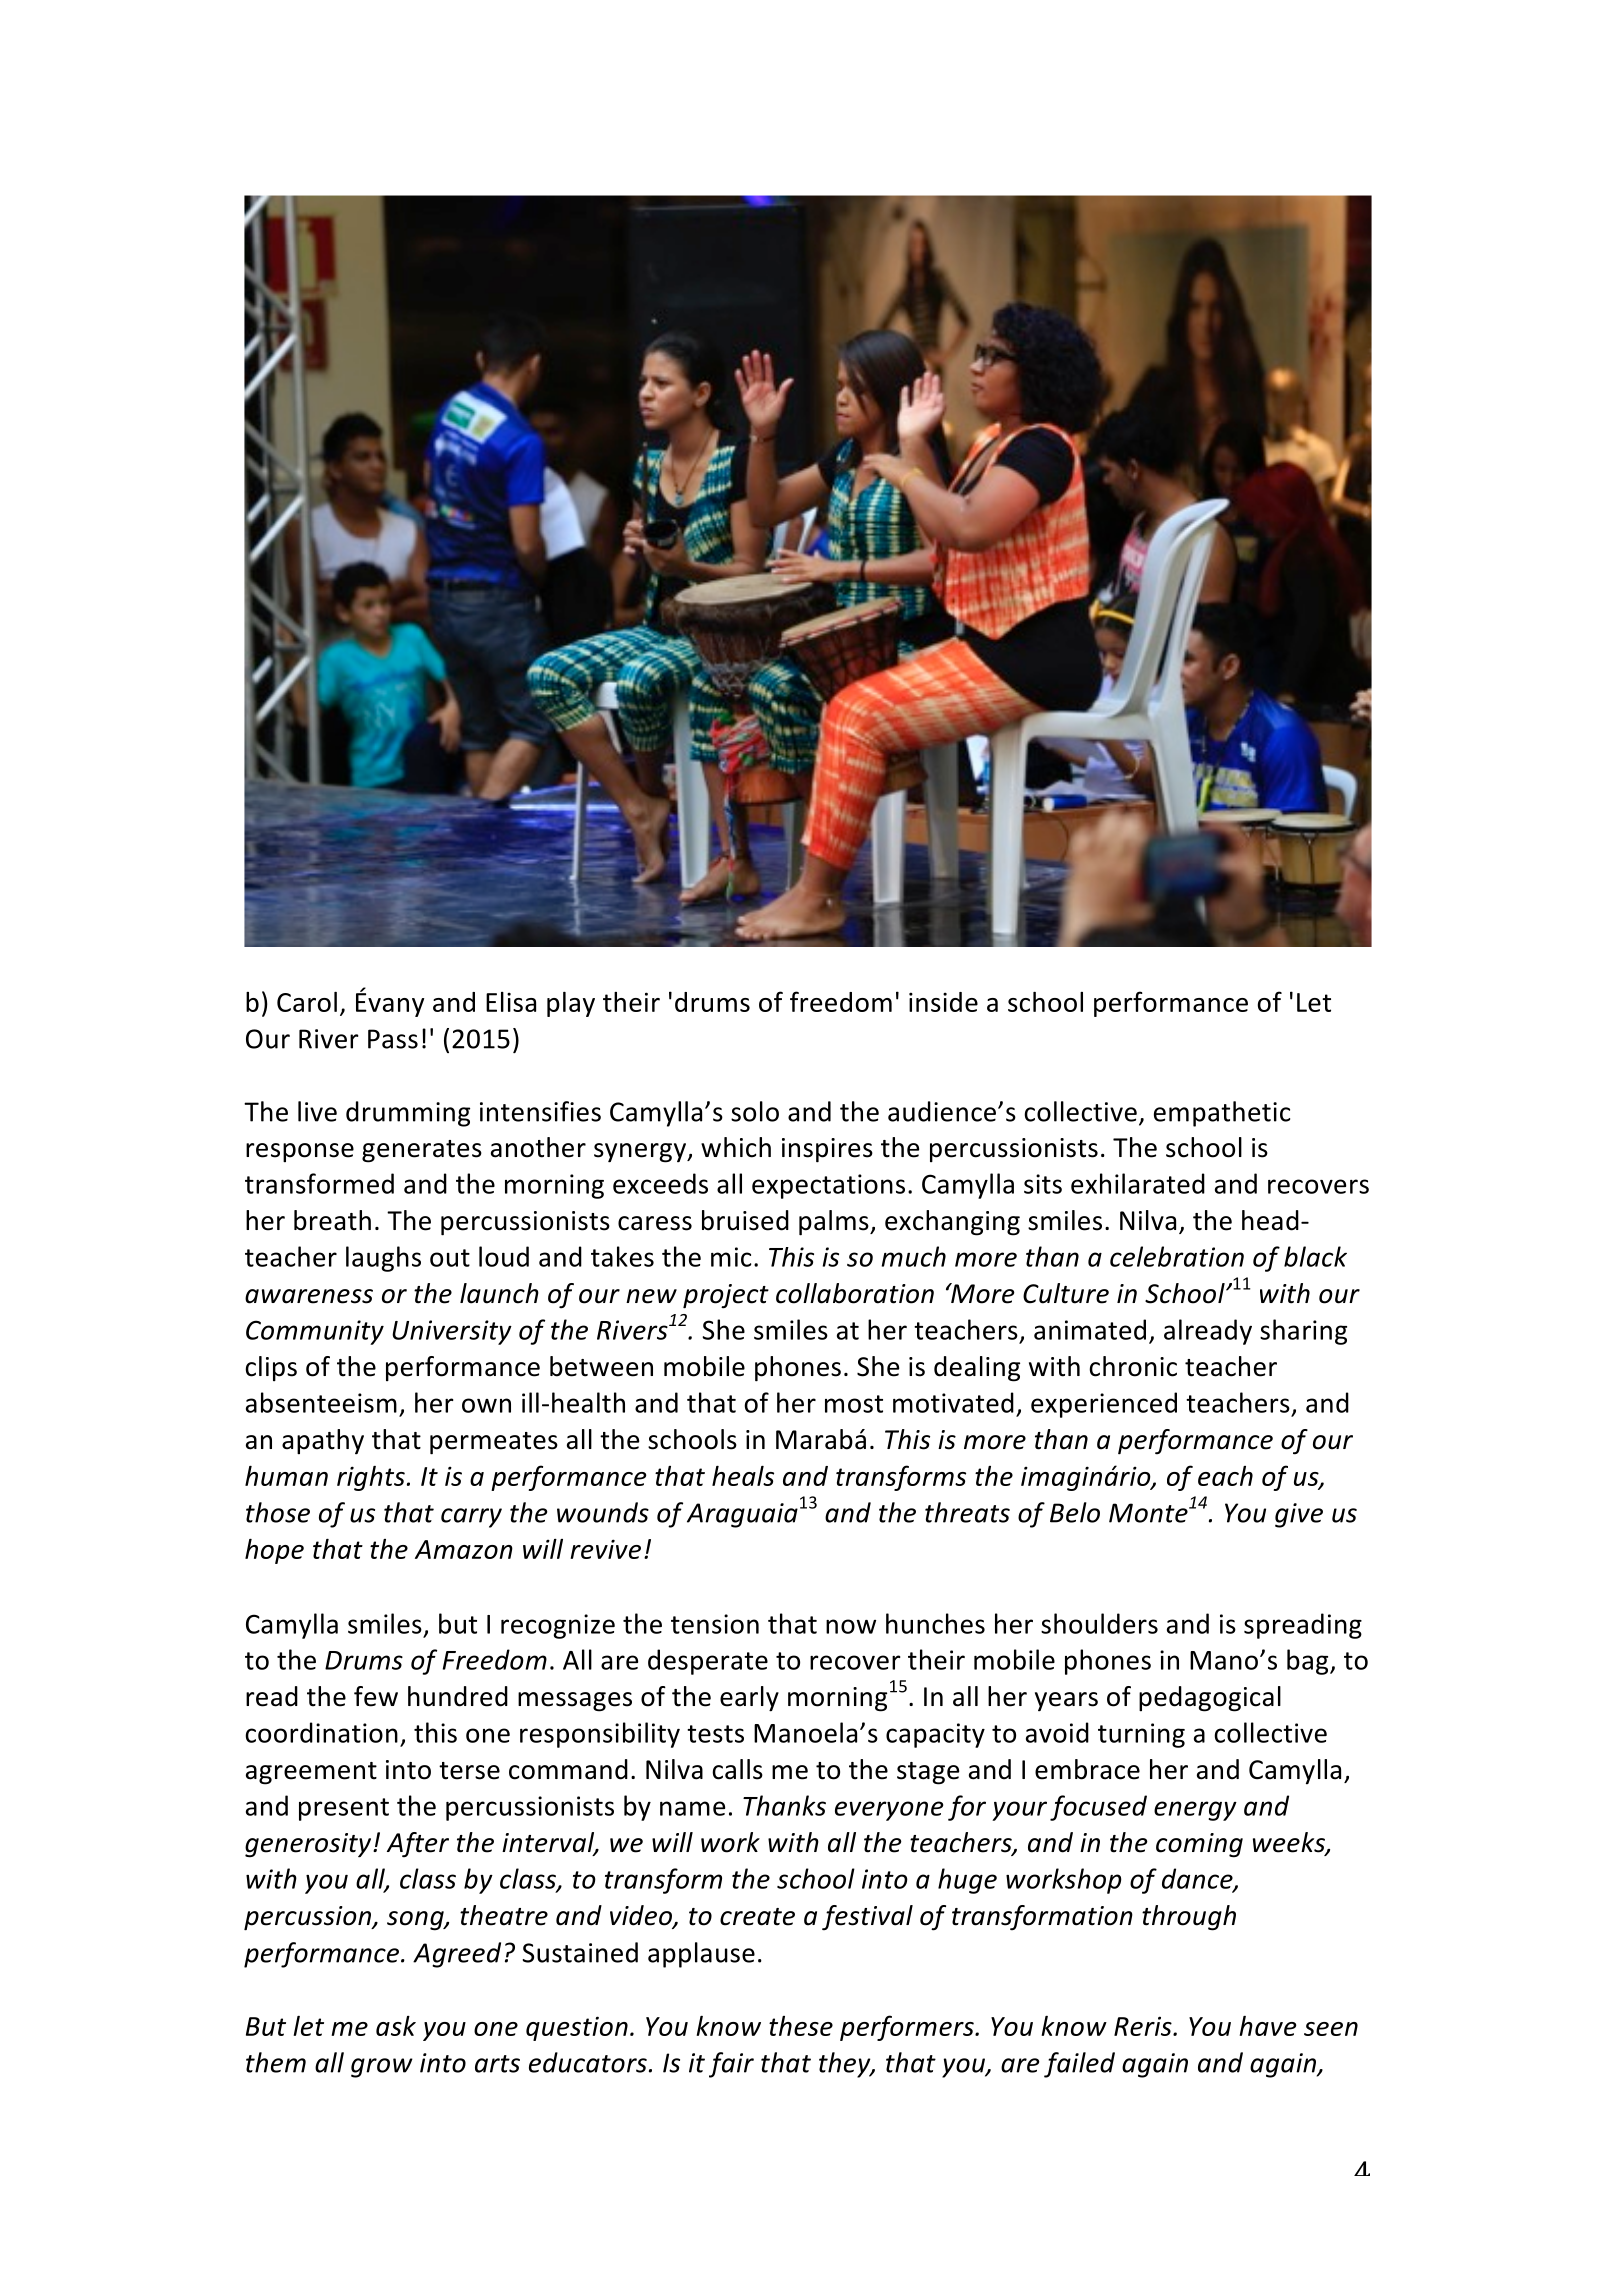 Image resolution: width=1616 pixels, height=2287 pixels. What do you see at coordinates (396, 2026) in the page?
I see `ask` at bounding box center [396, 2026].
